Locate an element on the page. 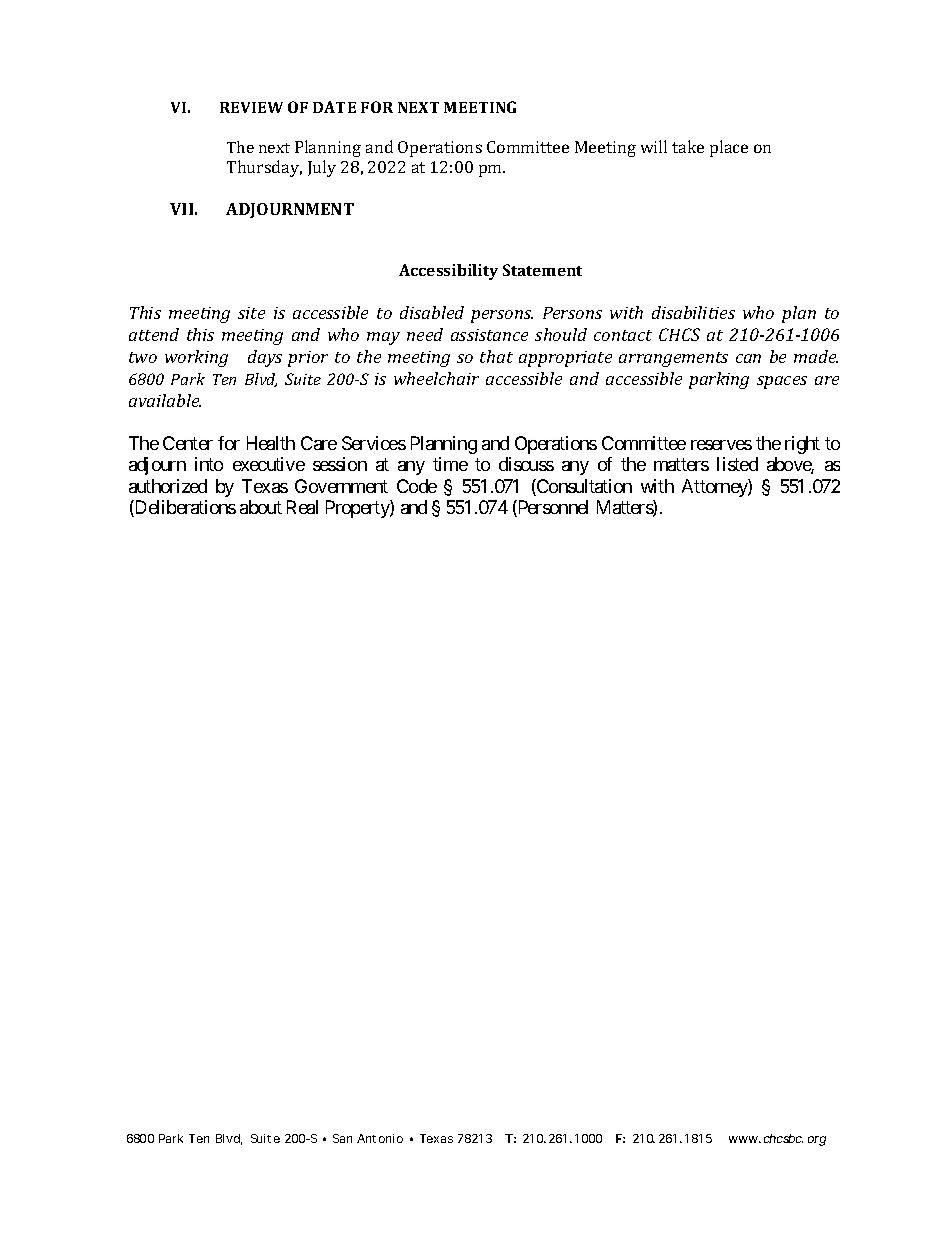  Consultation is located at coordinates (583, 487).
